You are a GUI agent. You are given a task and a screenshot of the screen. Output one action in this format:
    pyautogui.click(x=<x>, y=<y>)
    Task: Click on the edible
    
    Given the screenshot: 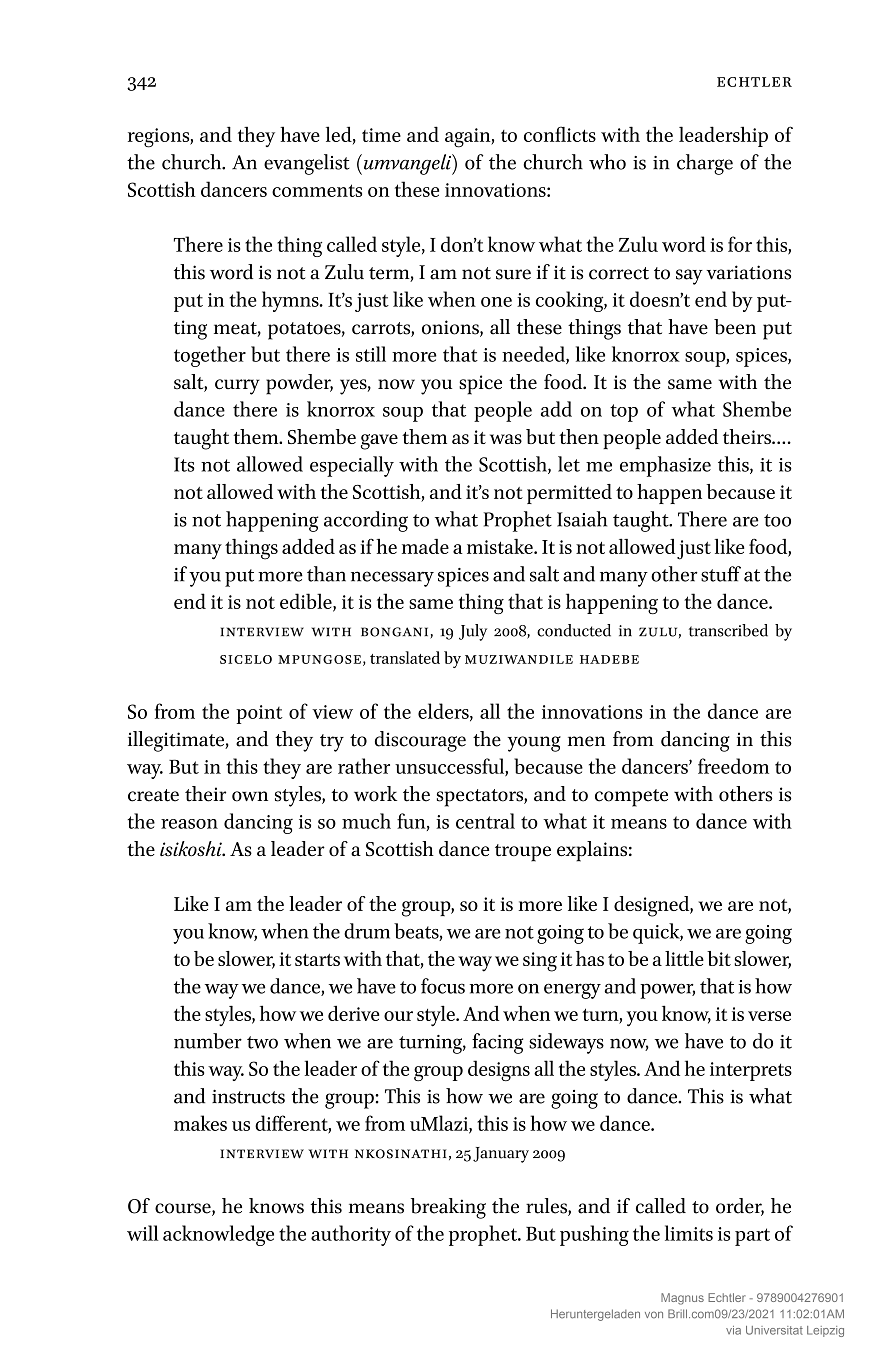 What is the action you would take?
    pyautogui.click(x=307, y=602)
